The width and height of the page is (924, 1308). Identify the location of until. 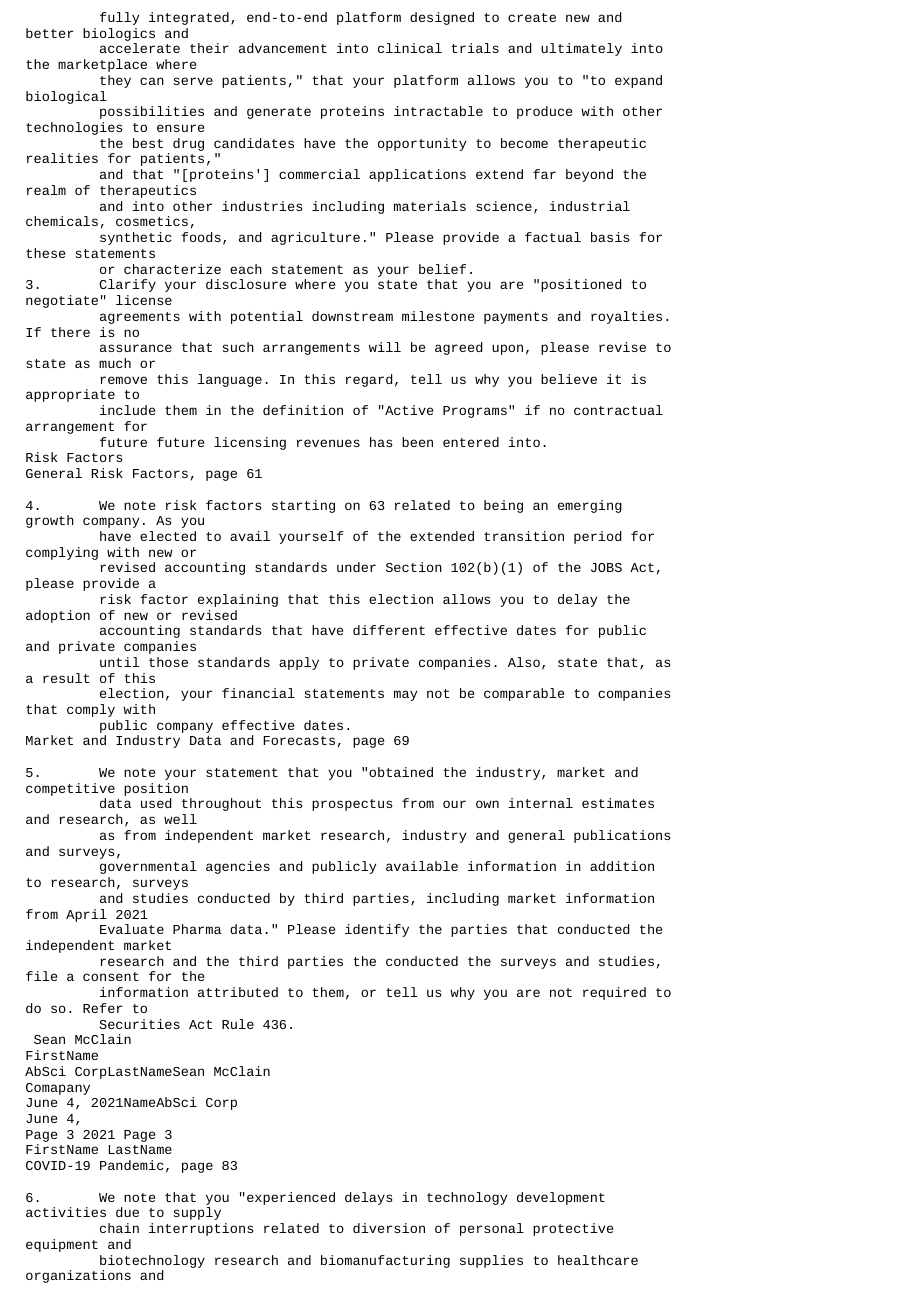
(119, 662).
